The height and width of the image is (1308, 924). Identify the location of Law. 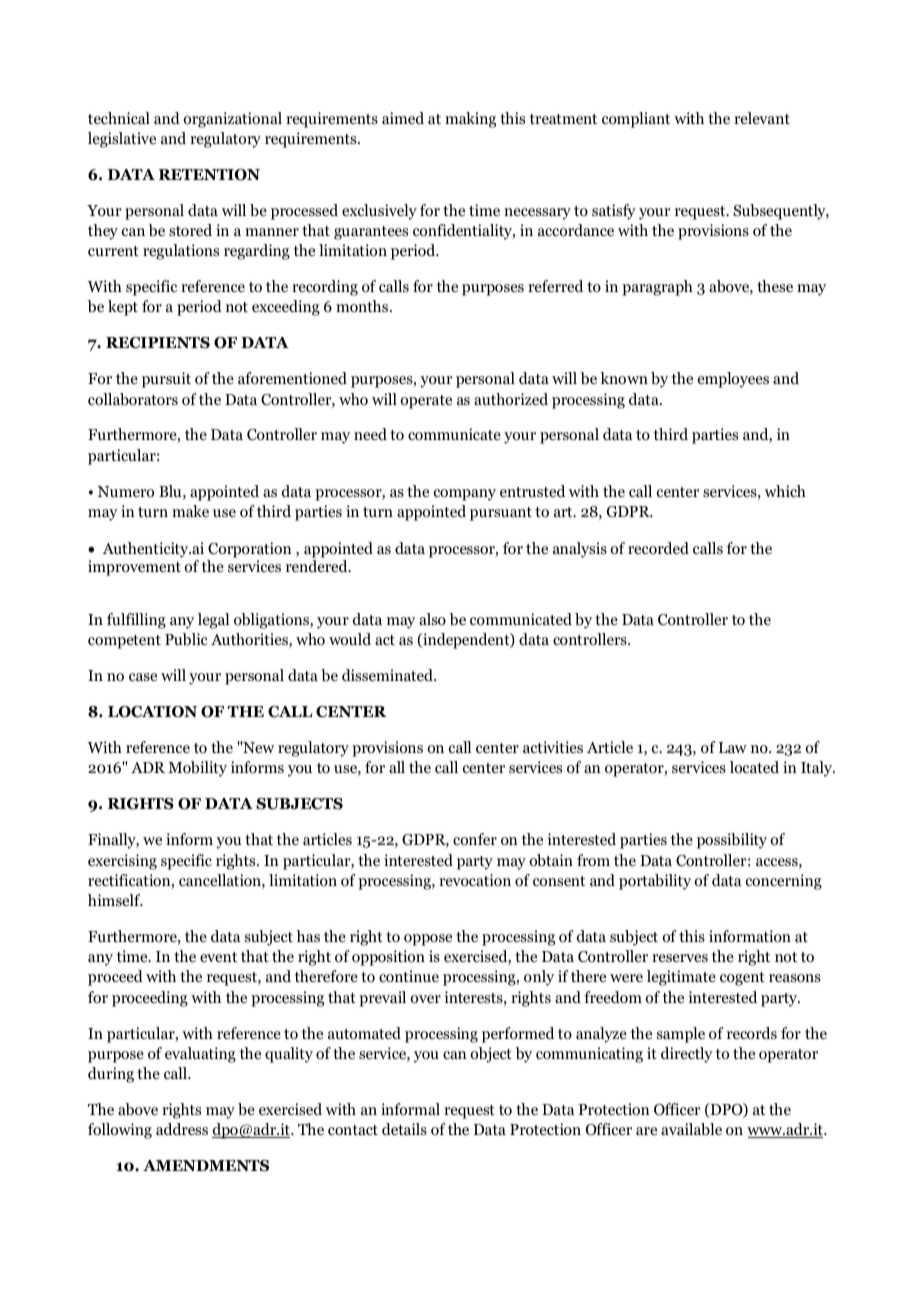
(733, 747).
